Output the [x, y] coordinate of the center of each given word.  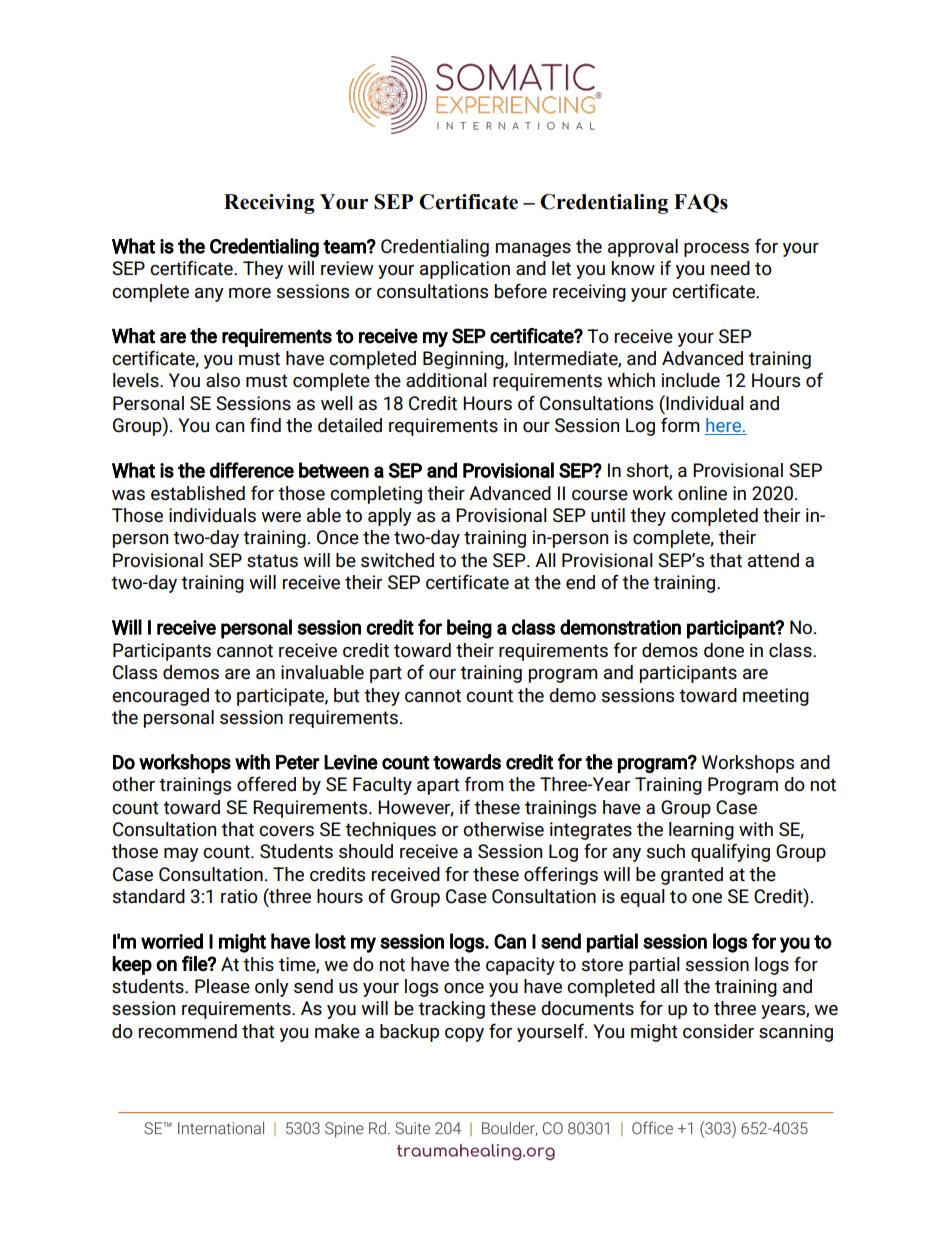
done [724, 650]
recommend [188, 1031]
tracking [451, 1010]
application [465, 270]
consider [718, 1031]
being [469, 629]
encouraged [160, 697]
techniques [390, 831]
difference [252, 470]
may [181, 855]
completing [376, 495]
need [730, 268]
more [250, 293]
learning [701, 831]
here [724, 426]
